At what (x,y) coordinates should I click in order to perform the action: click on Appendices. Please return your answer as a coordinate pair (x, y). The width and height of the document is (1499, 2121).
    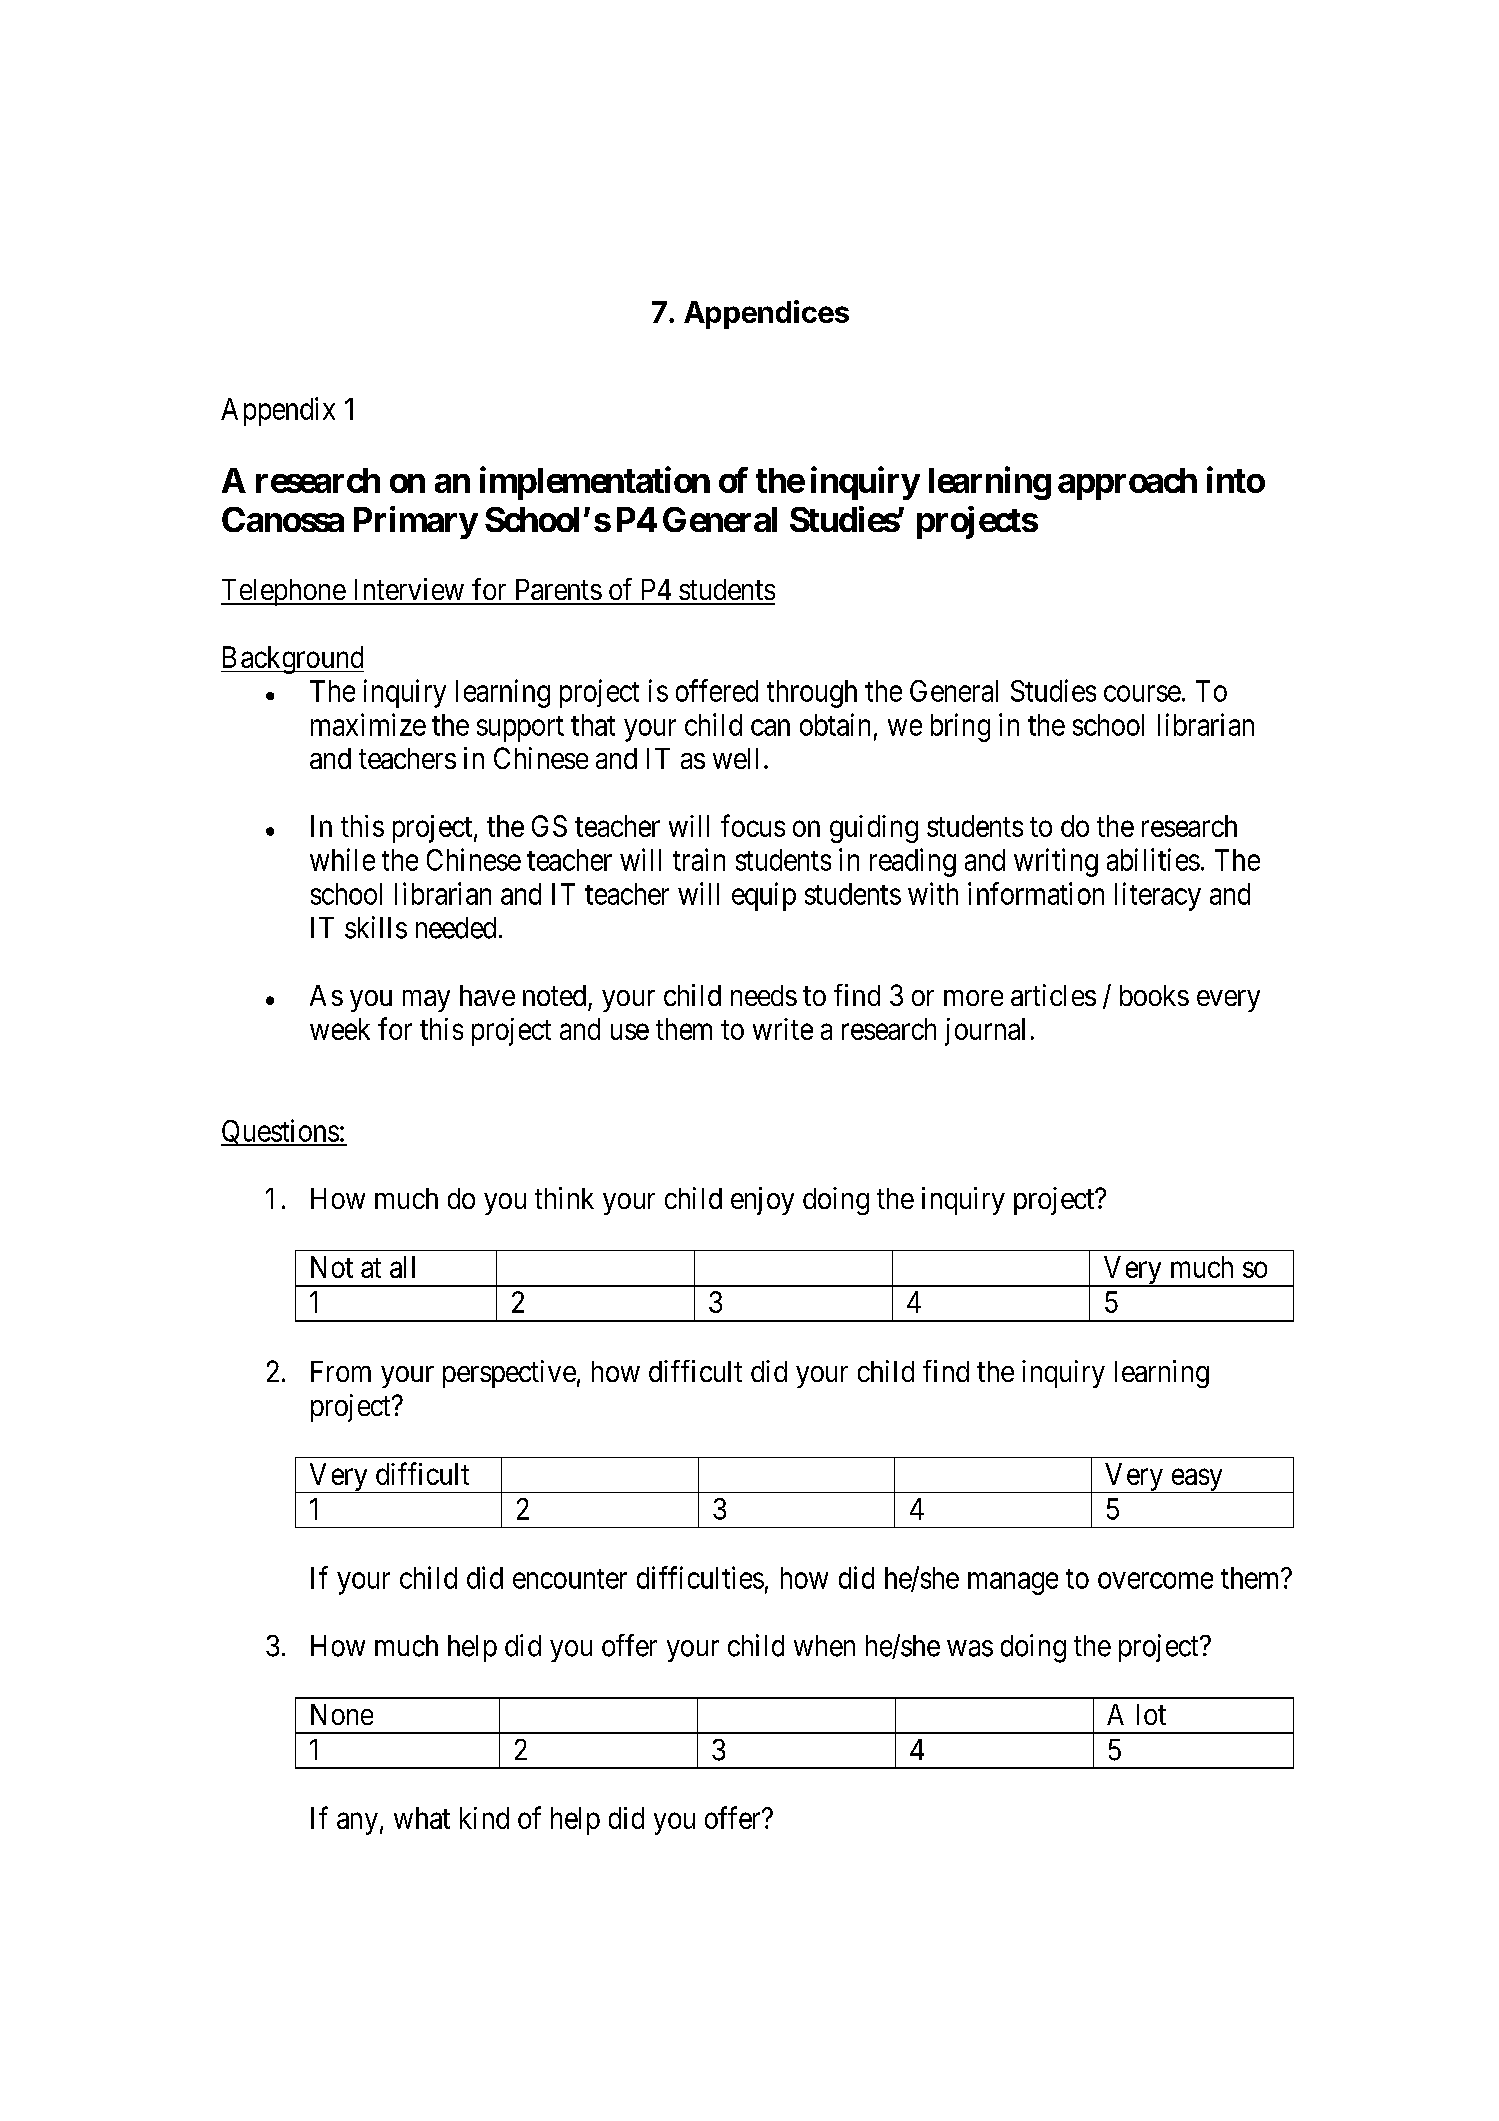
    Looking at the image, I should click on (766, 314).
